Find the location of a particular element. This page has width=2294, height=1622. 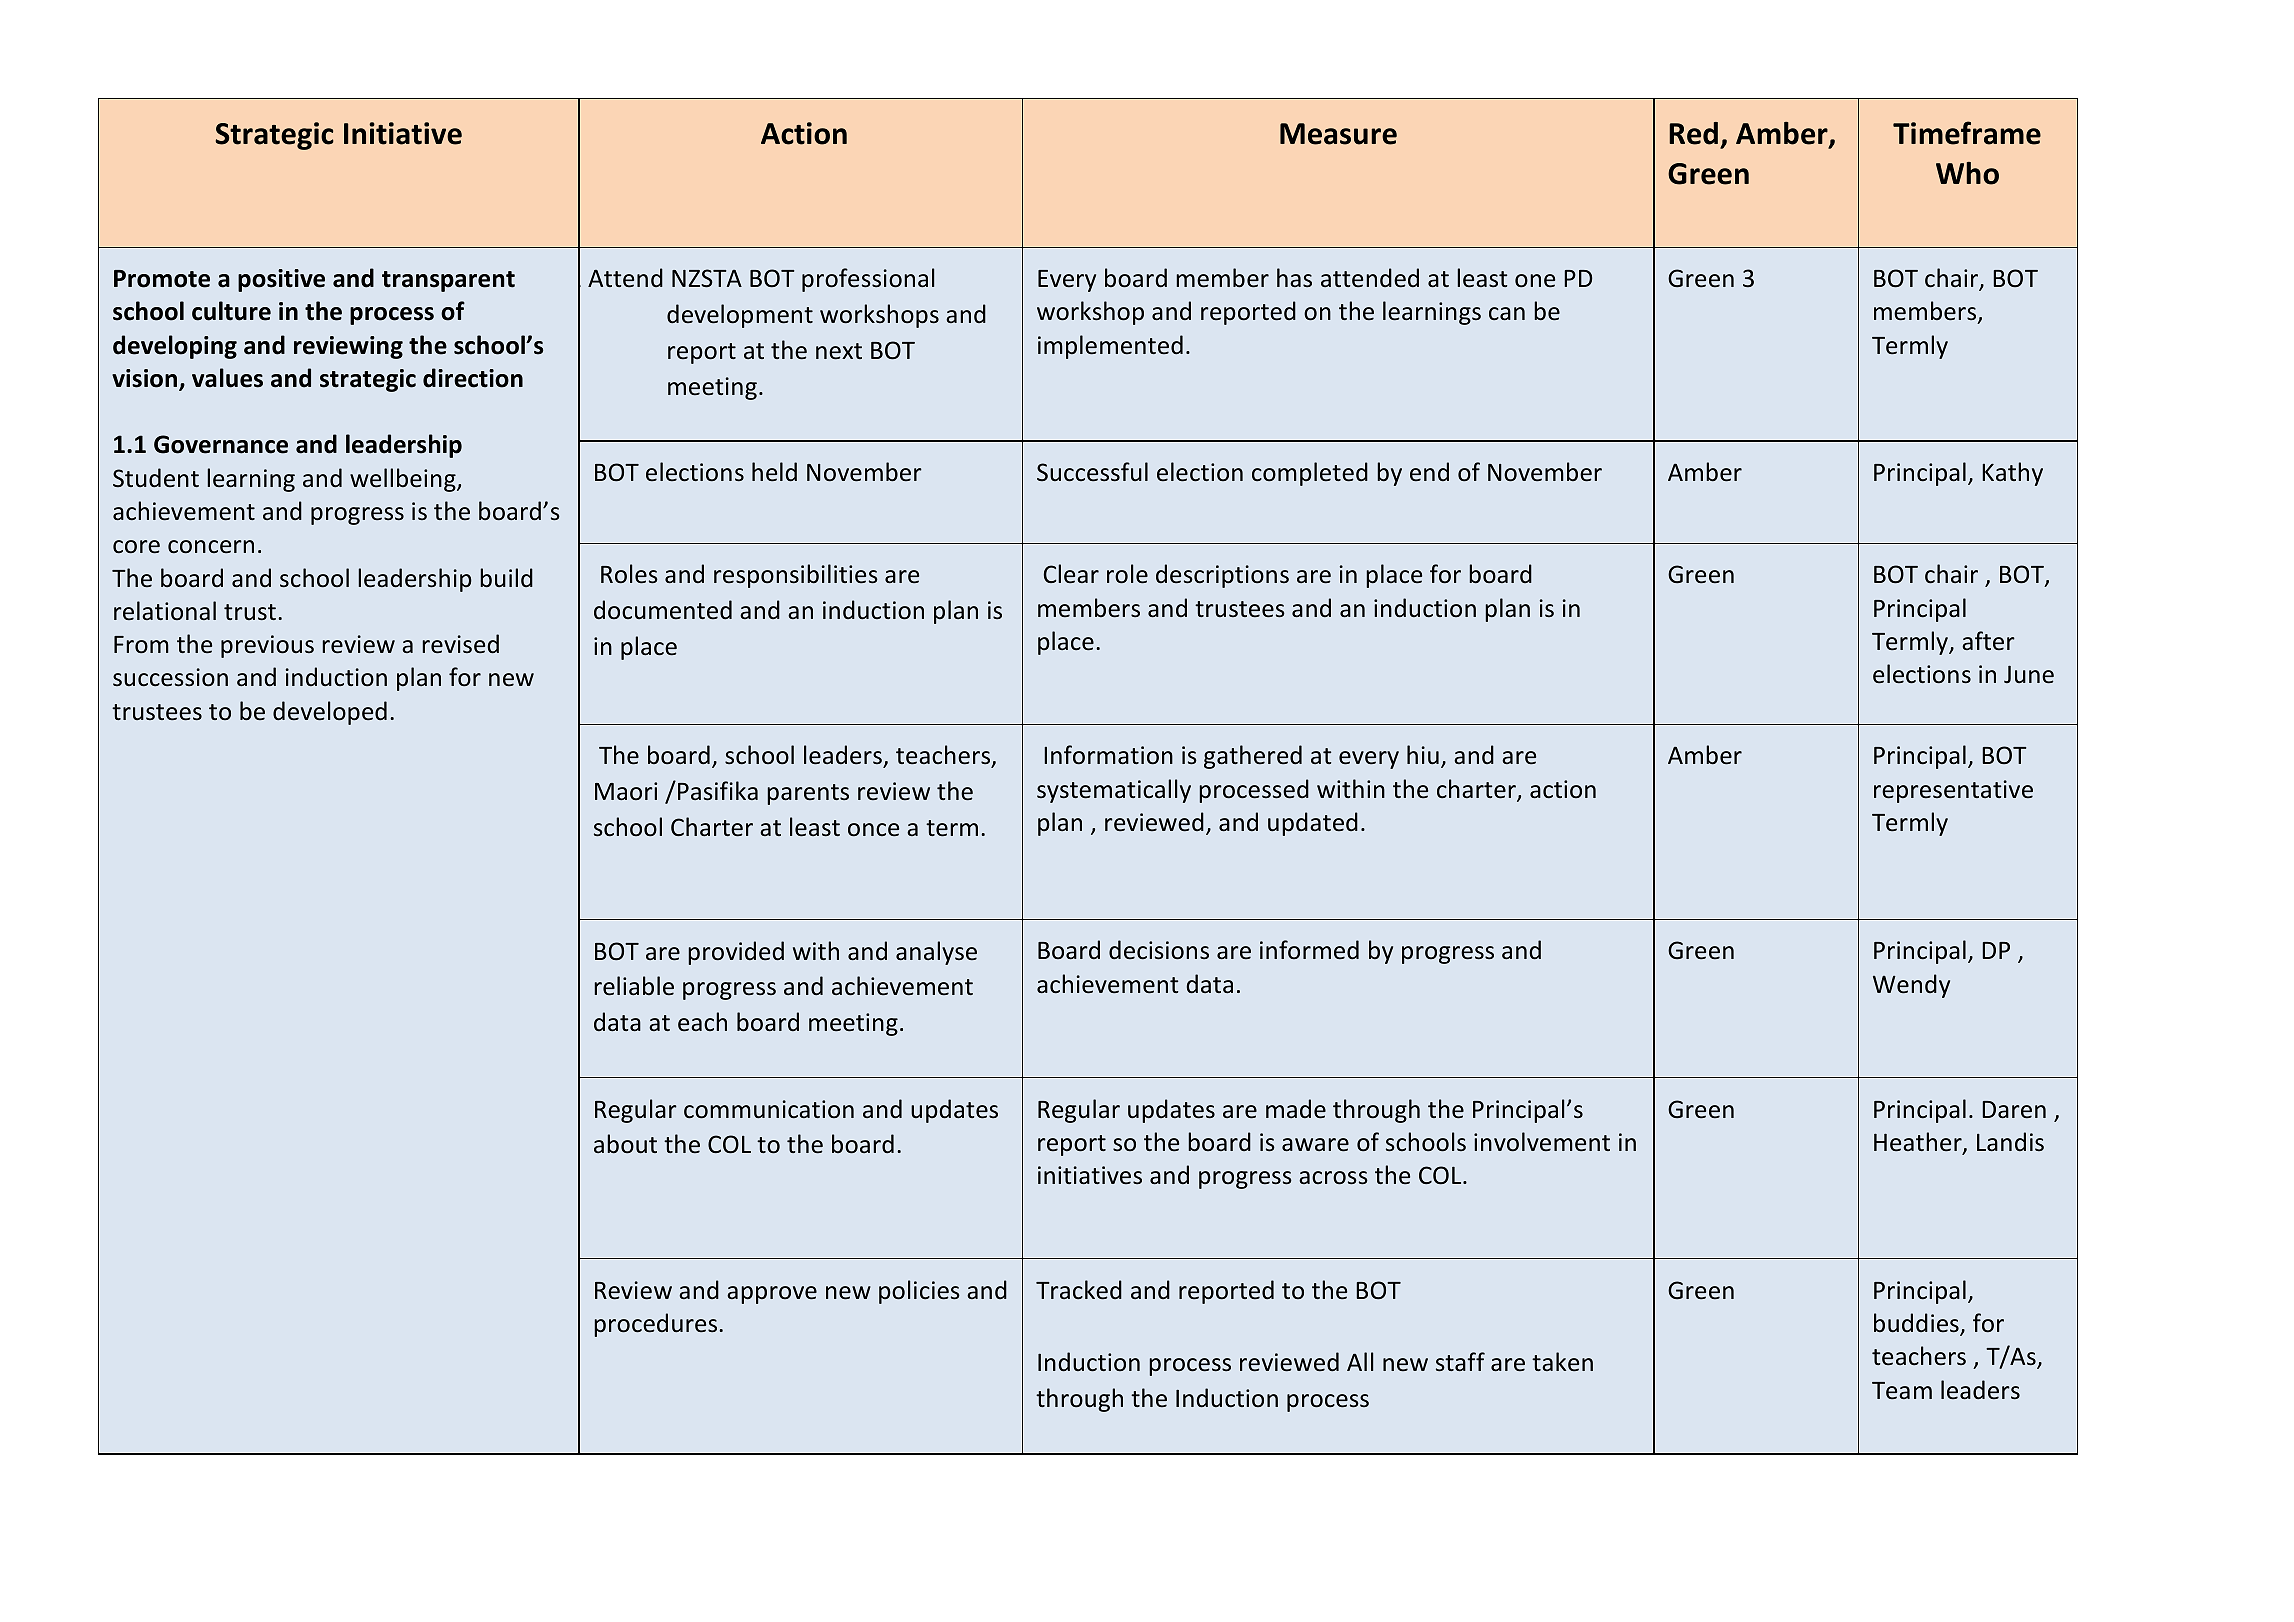

buddies is located at coordinates (1917, 1324).
